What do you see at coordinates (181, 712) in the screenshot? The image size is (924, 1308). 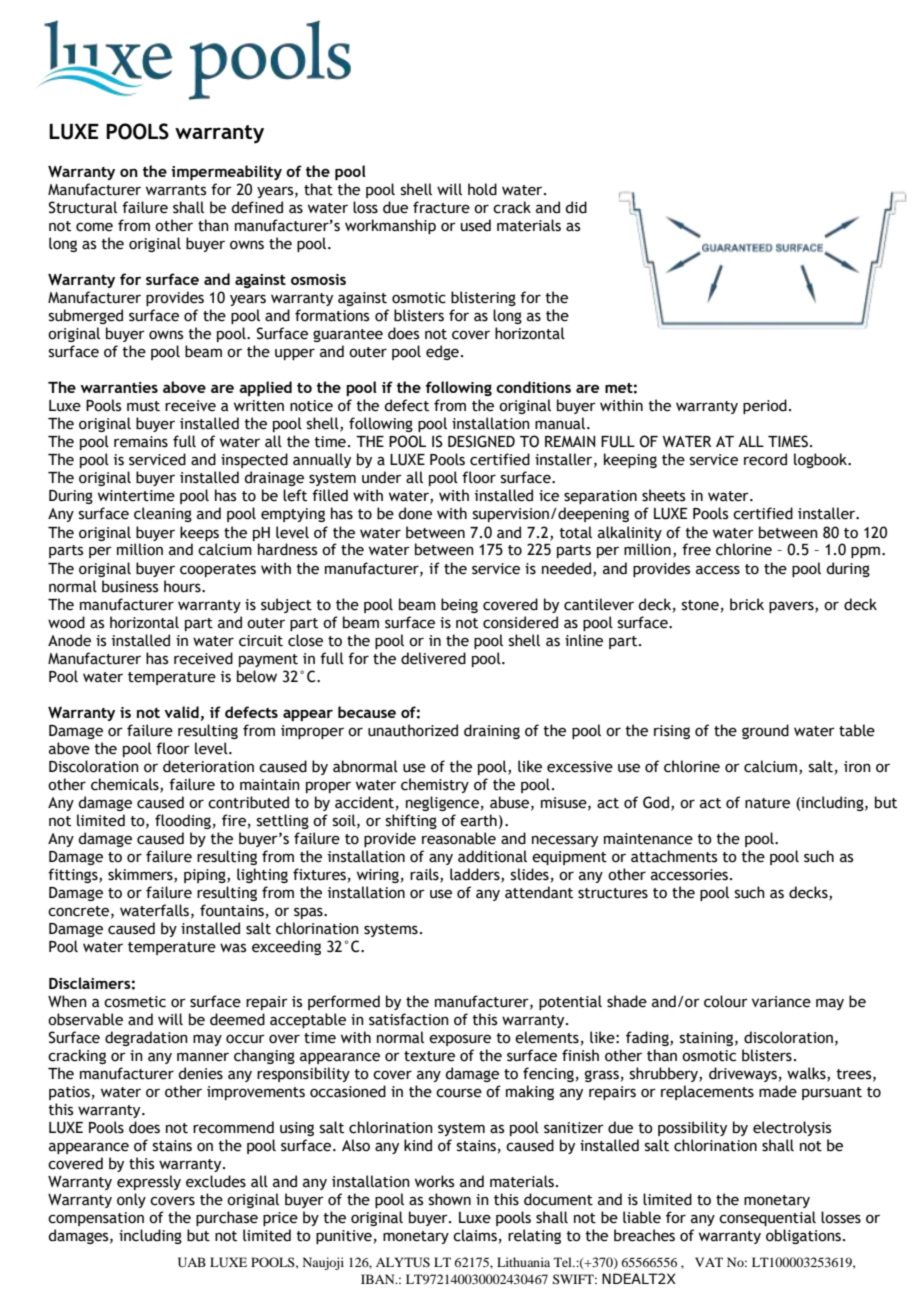 I see `valid` at bounding box center [181, 712].
